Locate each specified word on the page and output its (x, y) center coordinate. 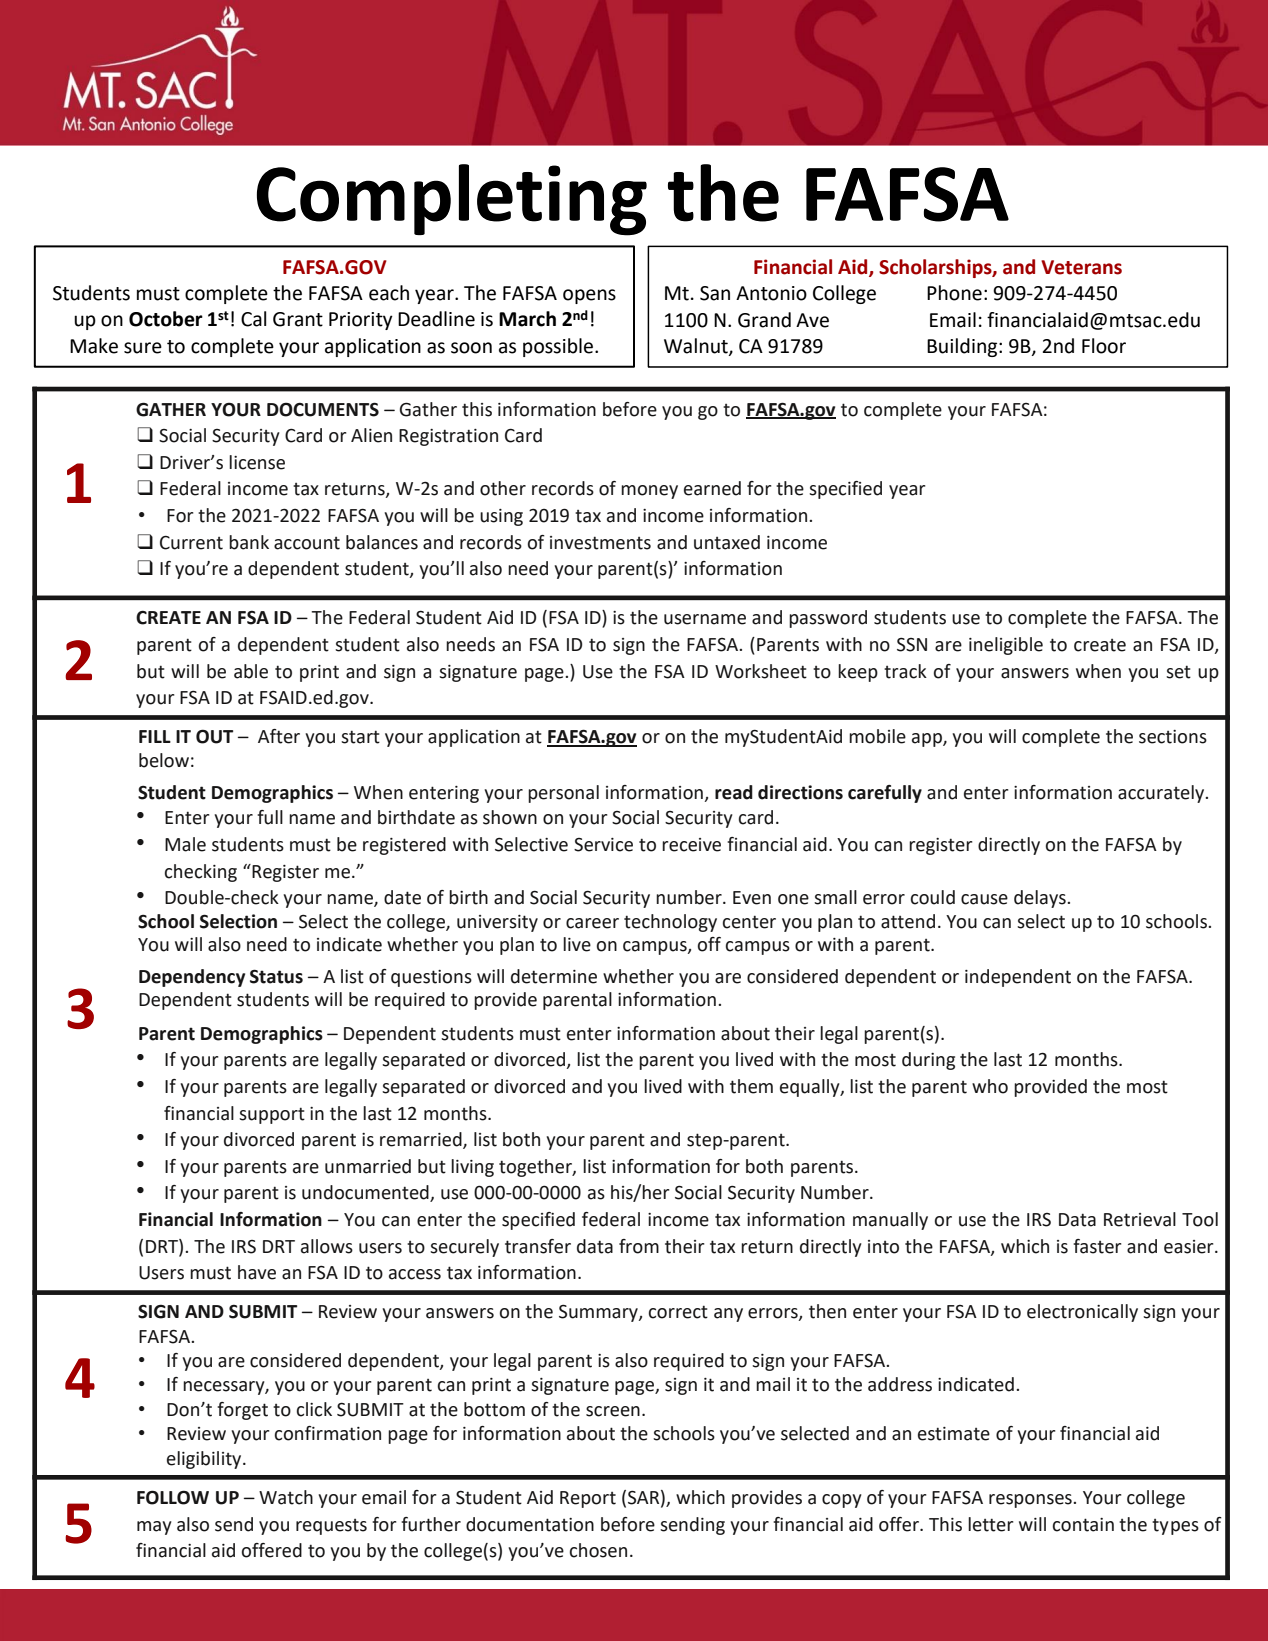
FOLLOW (173, 1497)
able (251, 671)
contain (1083, 1525)
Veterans (1081, 267)
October (166, 319)
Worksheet (761, 671)
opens (589, 296)
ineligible (1006, 646)
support (272, 1115)
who (990, 1086)
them (751, 1086)
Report (588, 1499)
